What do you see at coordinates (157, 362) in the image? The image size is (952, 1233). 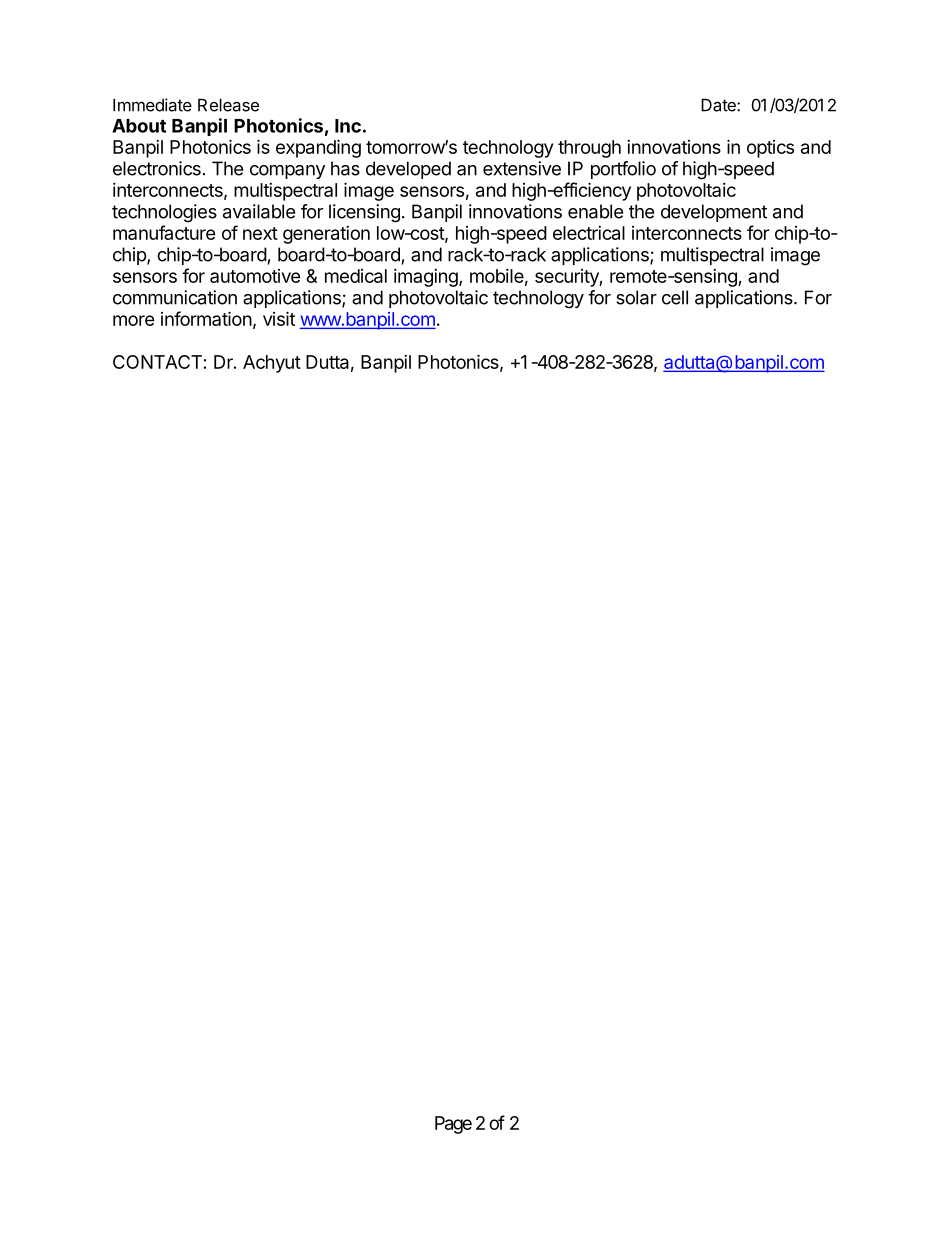 I see `CONTACT` at bounding box center [157, 362].
